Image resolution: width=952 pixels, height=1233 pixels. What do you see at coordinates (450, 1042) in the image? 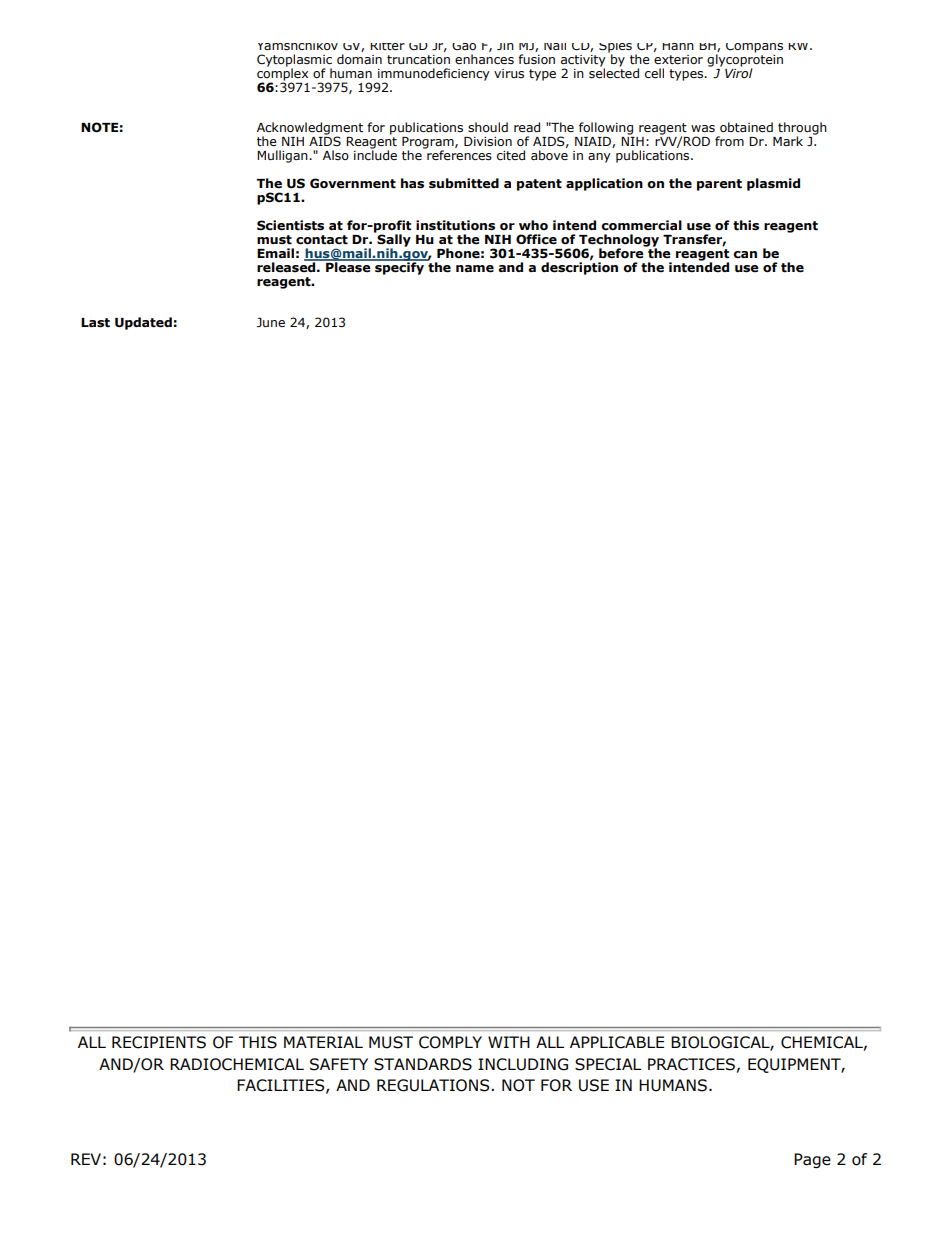
I see `COMPLY` at bounding box center [450, 1042].
